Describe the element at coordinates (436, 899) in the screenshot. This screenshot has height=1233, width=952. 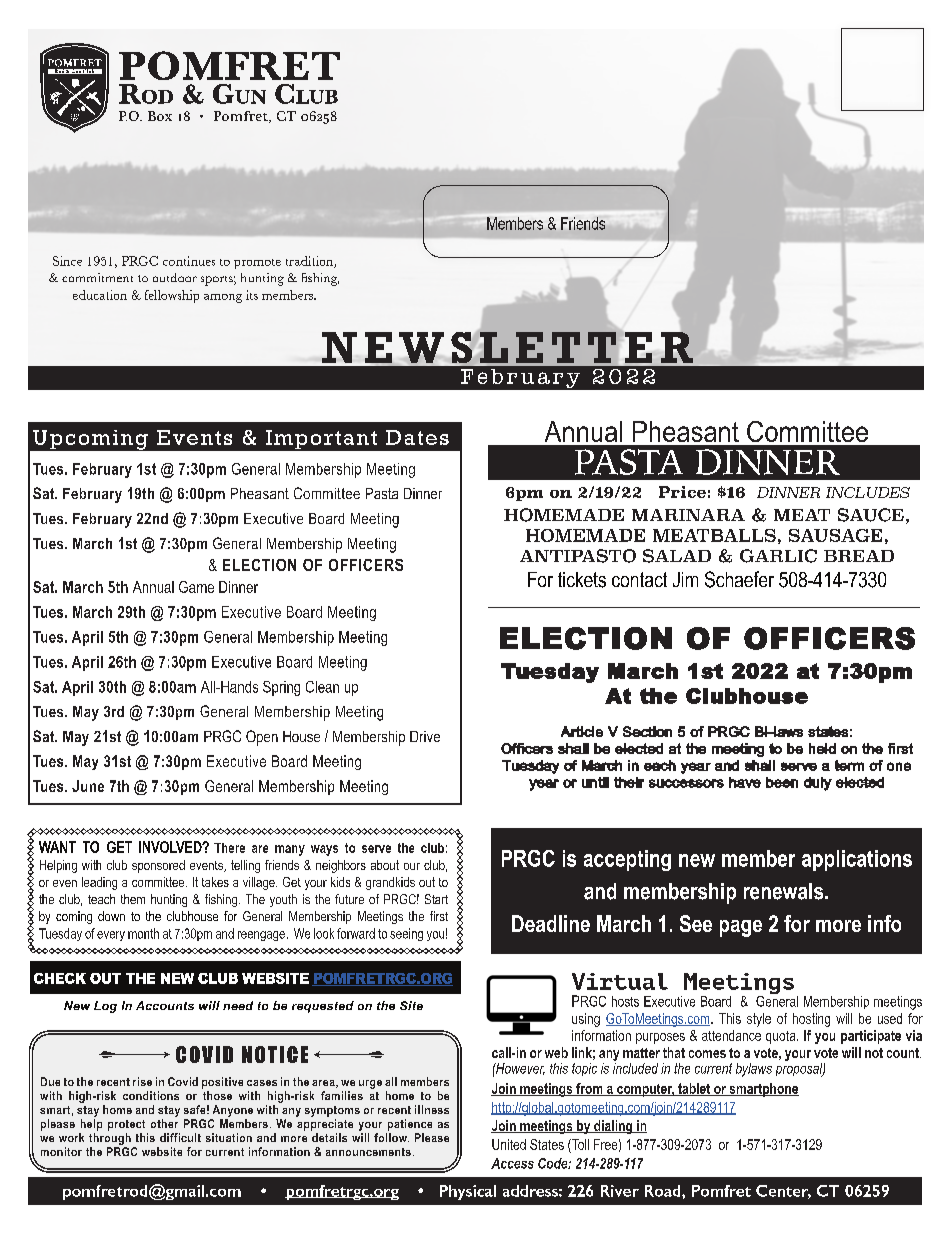
I see `Start` at that location.
